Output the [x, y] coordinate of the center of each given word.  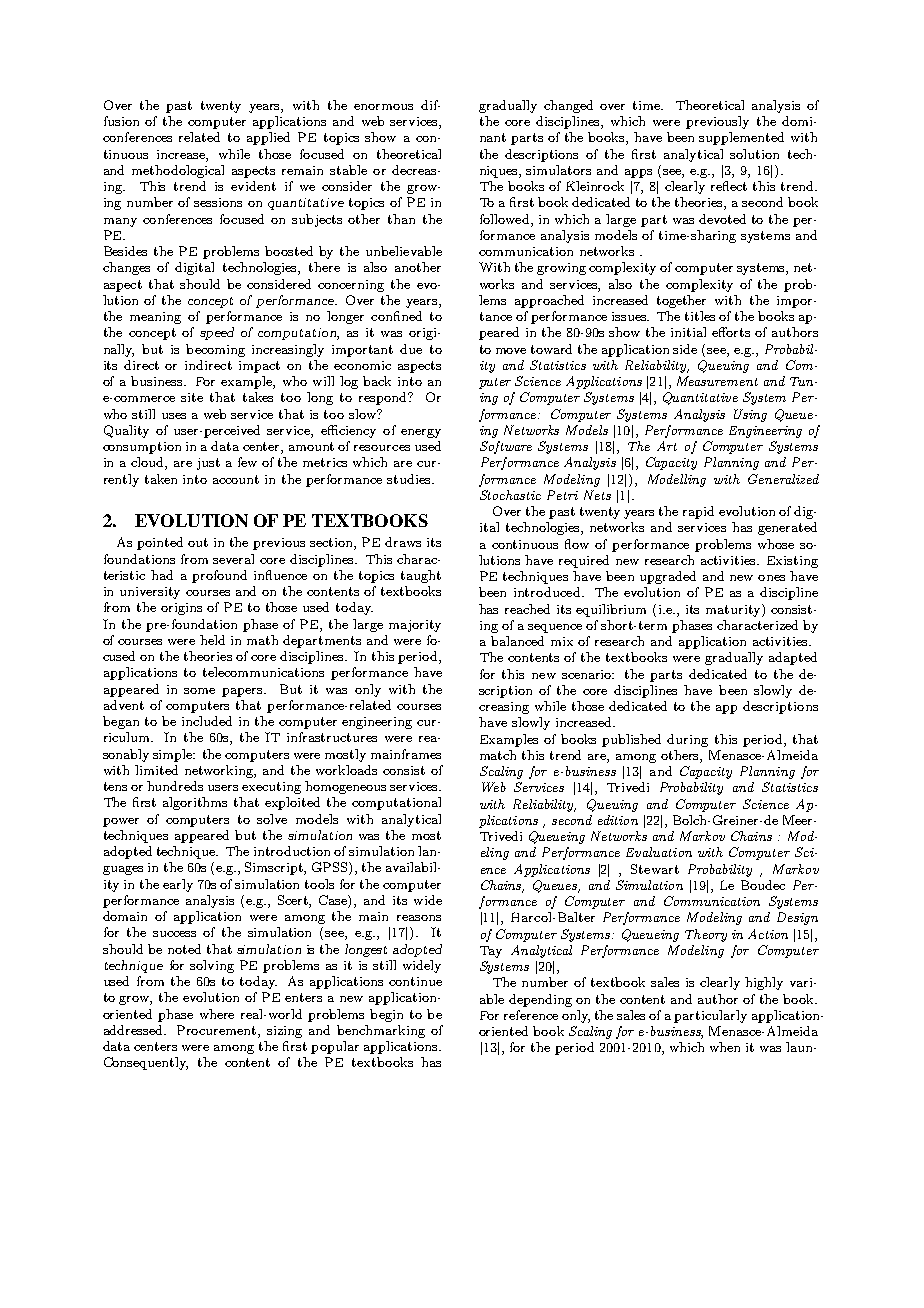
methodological [178, 171]
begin [386, 1015]
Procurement [218, 1031]
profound [219, 576]
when [725, 1047]
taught [421, 576]
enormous [383, 107]
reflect [729, 186]
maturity [734, 610]
